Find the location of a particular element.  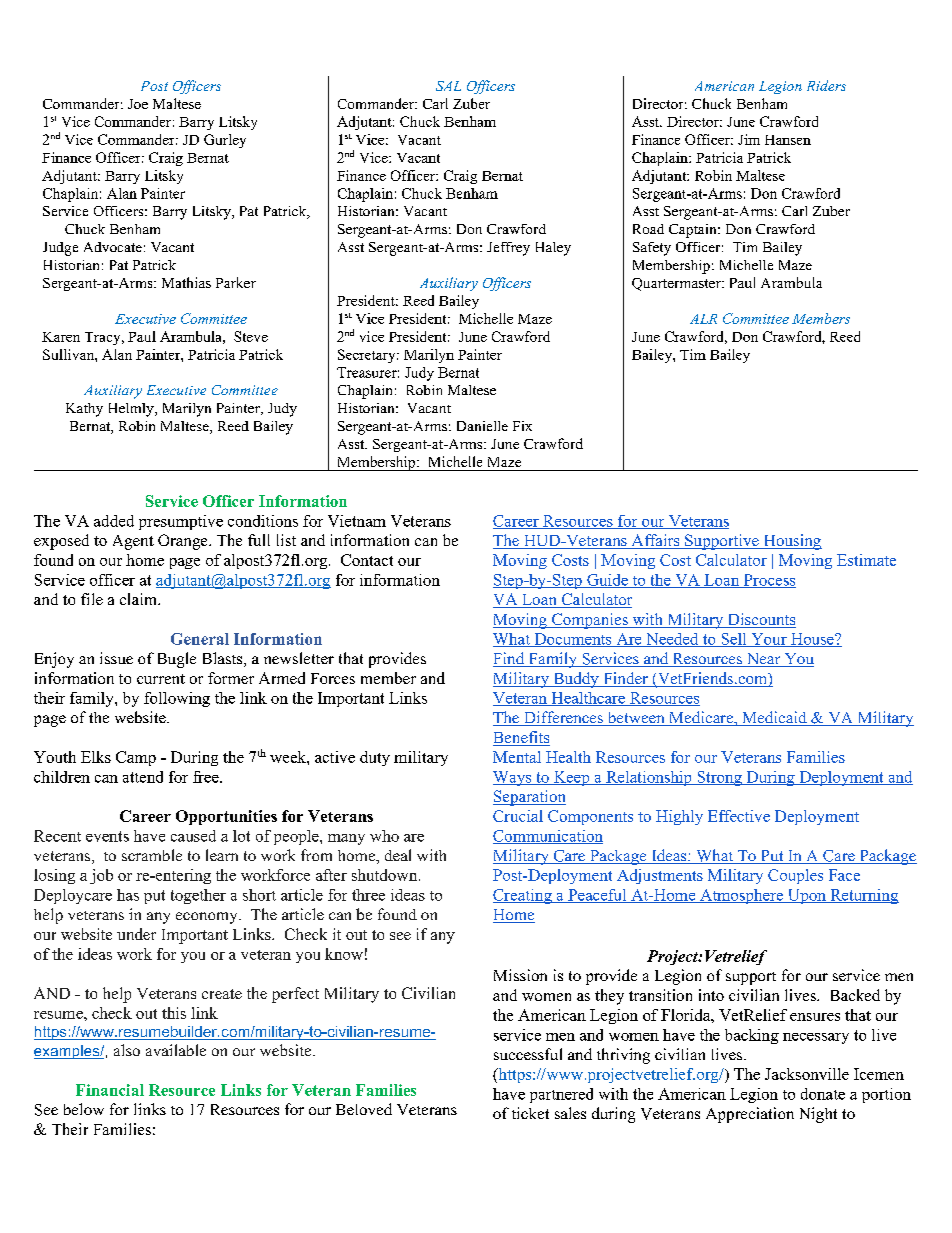

Hansen is located at coordinates (788, 140).
